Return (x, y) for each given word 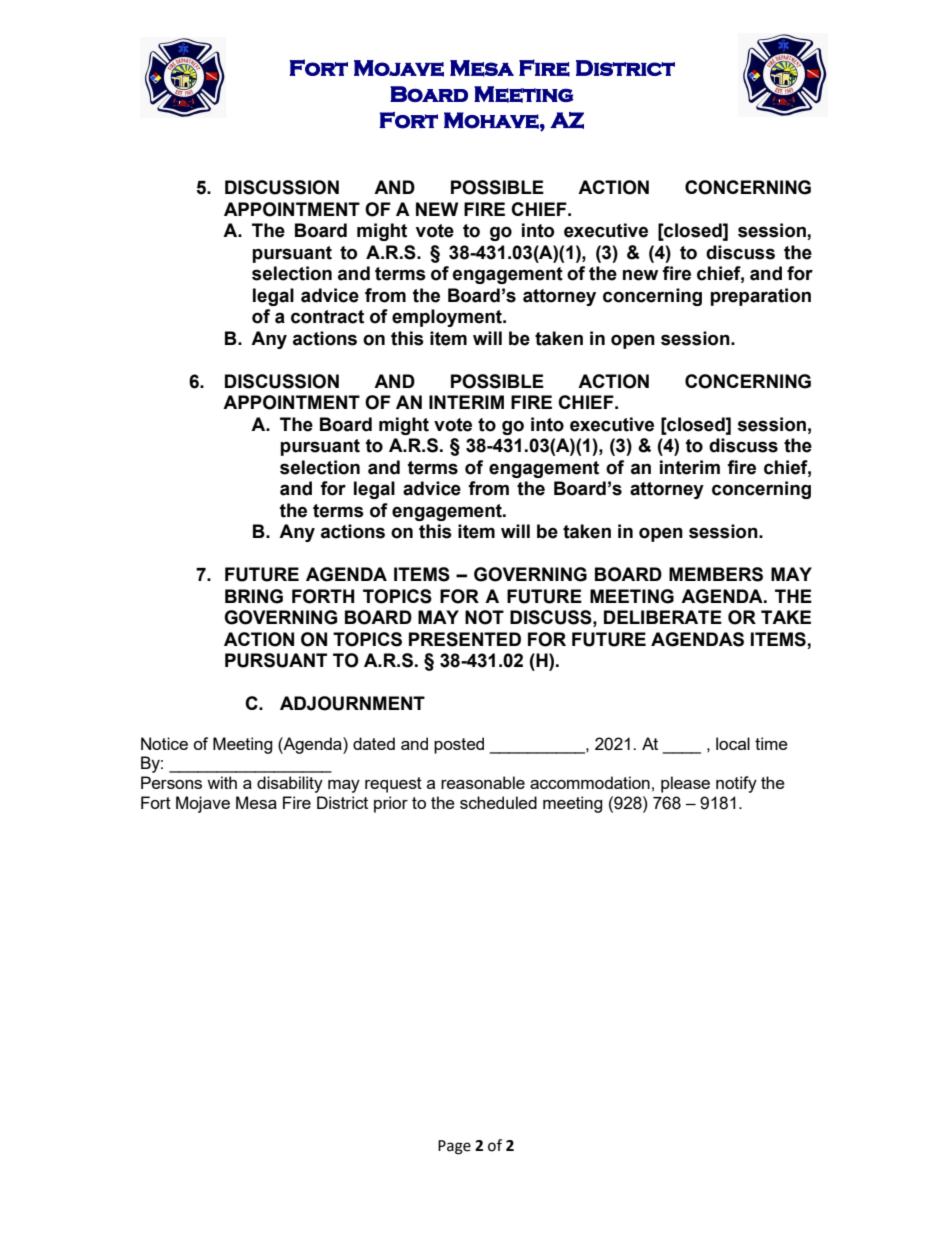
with (222, 782)
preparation (760, 297)
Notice (164, 743)
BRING (254, 596)
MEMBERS (716, 574)
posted (459, 745)
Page (454, 1147)
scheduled (498, 802)
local (733, 743)
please (685, 784)
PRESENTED (465, 639)
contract (327, 317)
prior (391, 804)
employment (448, 318)
